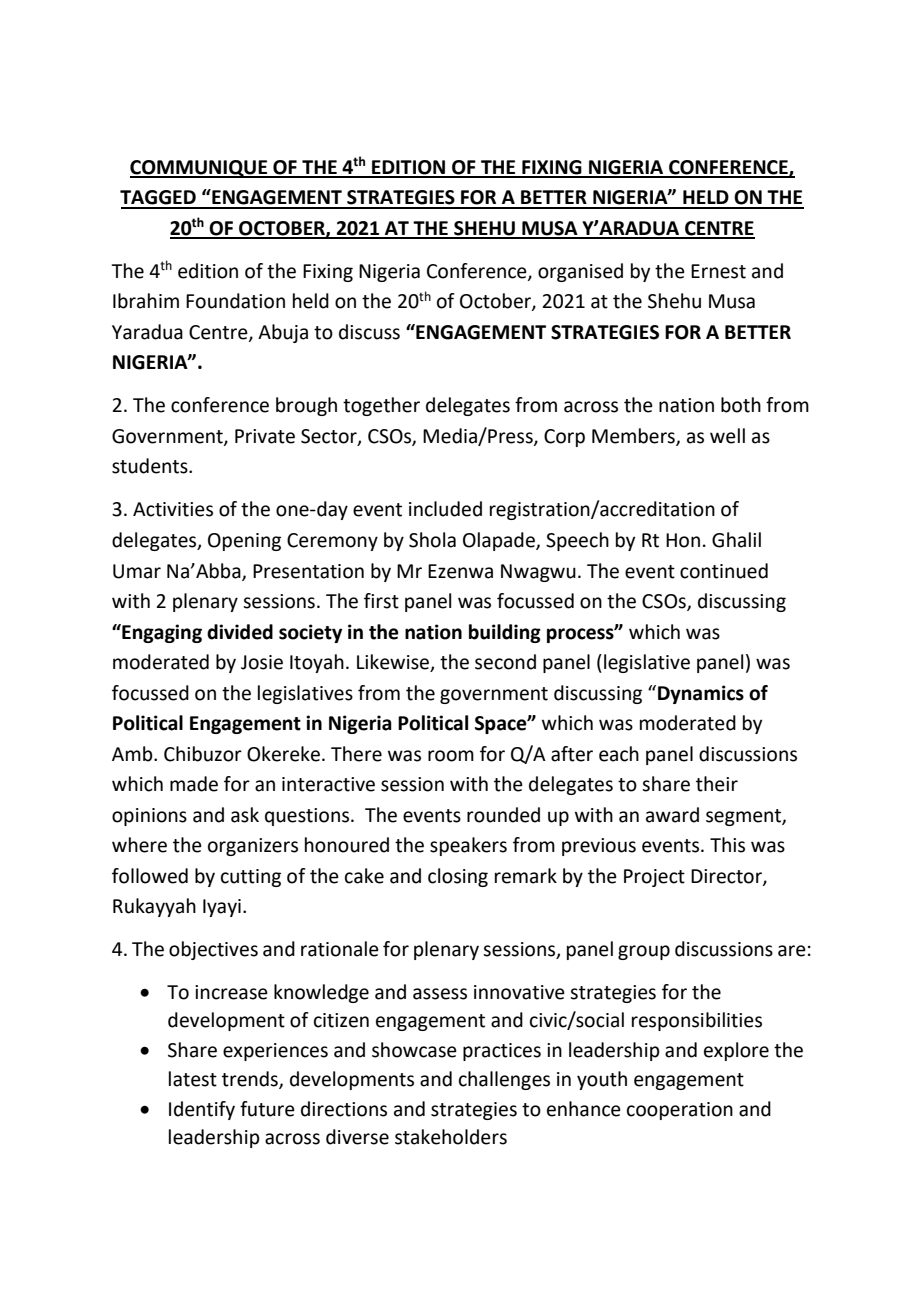  Describe the element at coordinates (701, 694) in the screenshot. I see `Dynamics` at that location.
